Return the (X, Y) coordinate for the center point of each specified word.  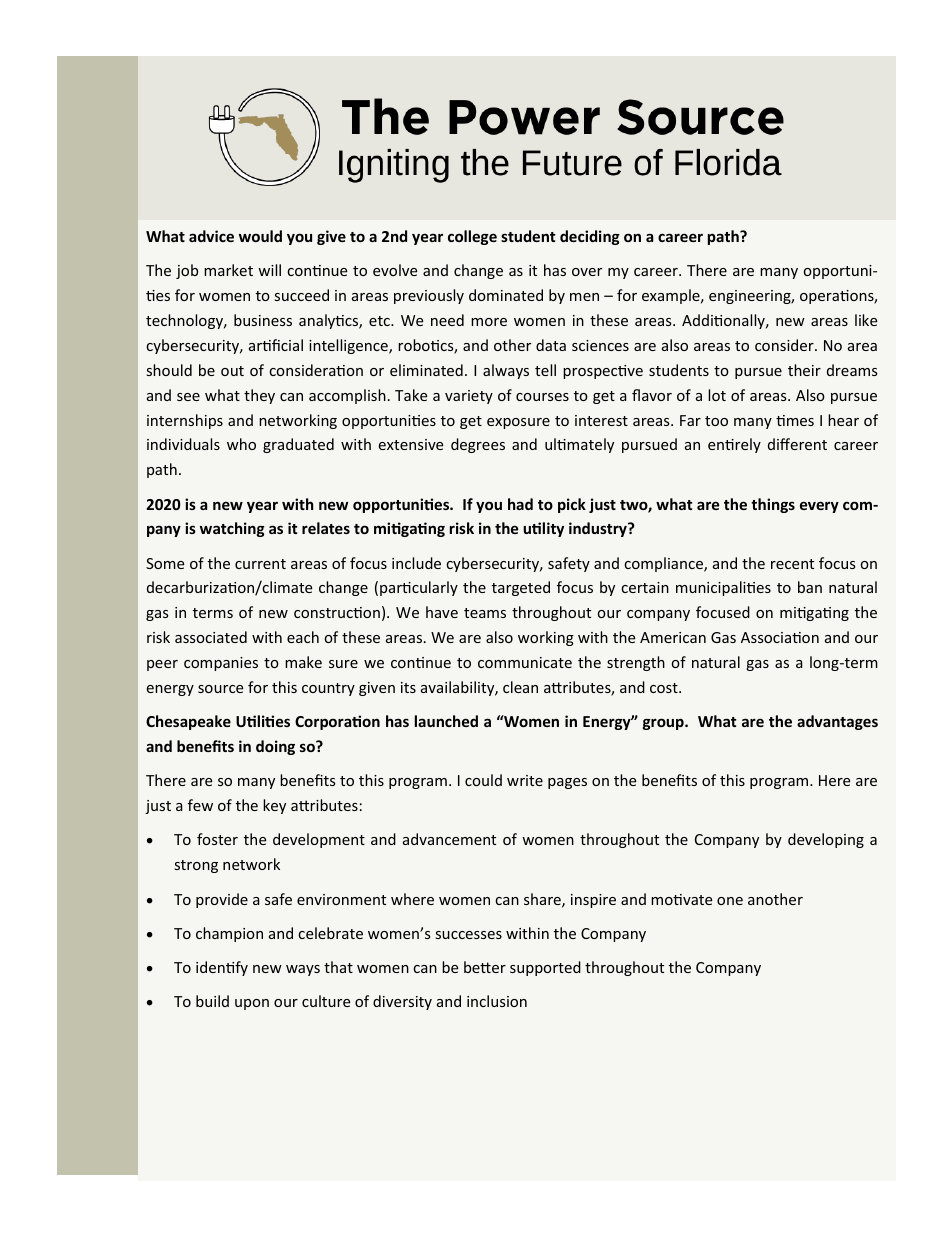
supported (545, 968)
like (866, 320)
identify (222, 968)
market (228, 270)
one (730, 901)
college (472, 237)
